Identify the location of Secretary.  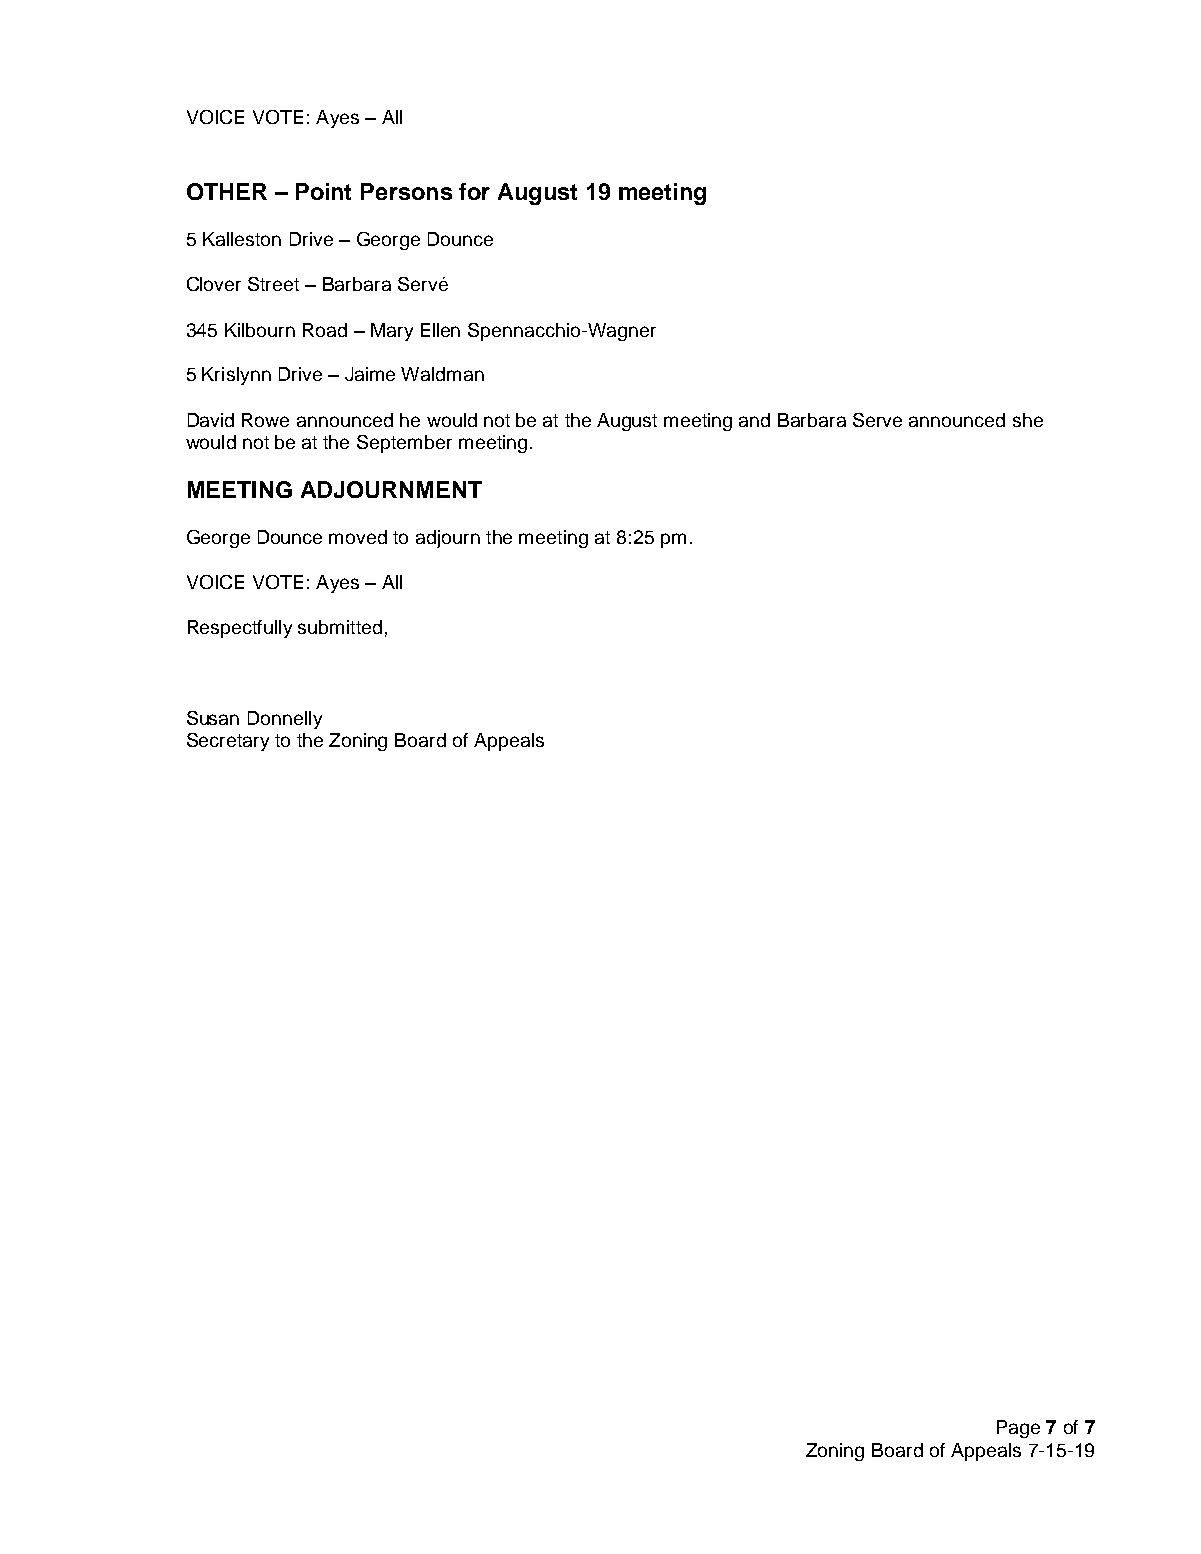
(228, 742).
